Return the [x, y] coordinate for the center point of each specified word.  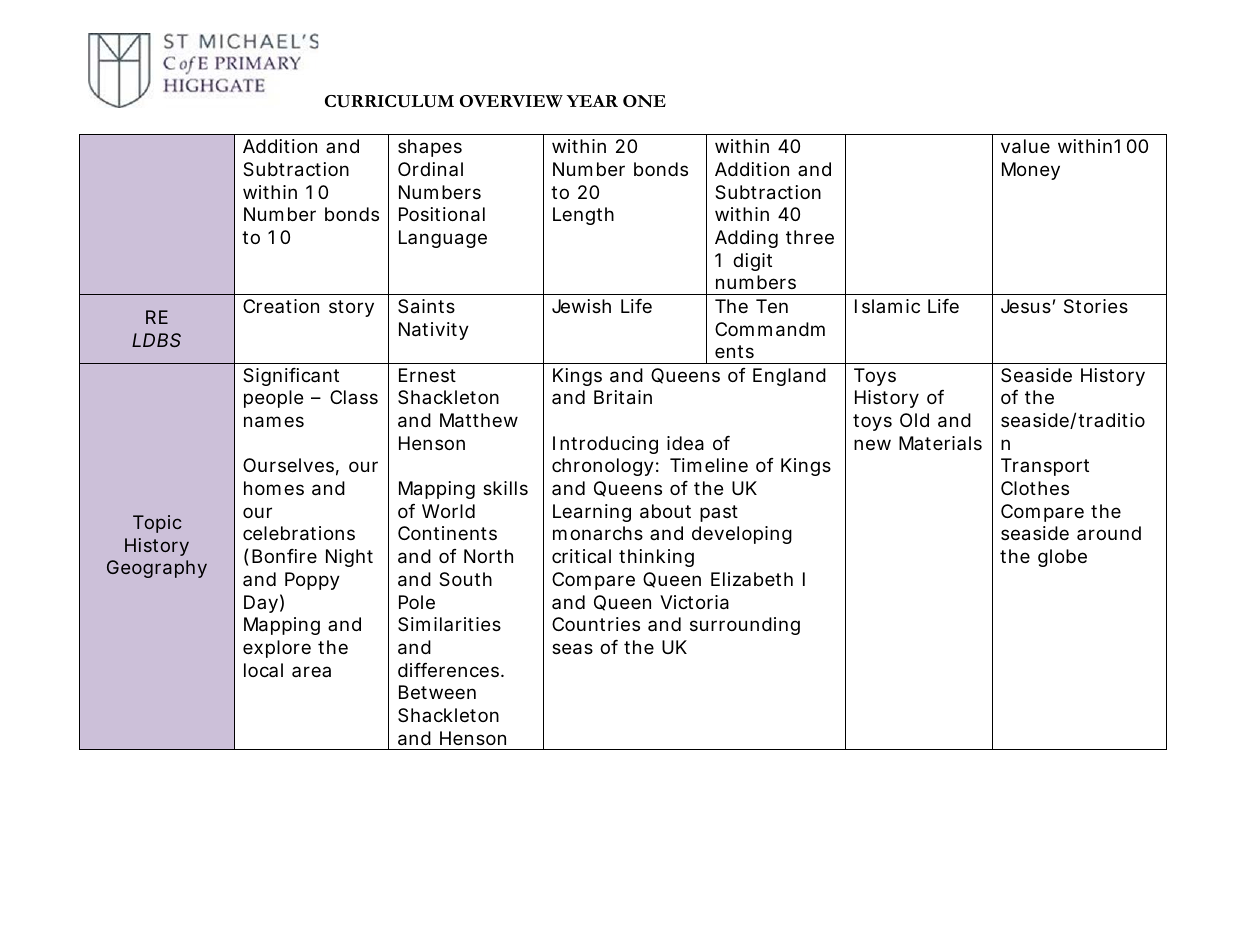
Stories [1096, 306]
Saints [426, 306]
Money [1031, 171]
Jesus [1026, 306]
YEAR [592, 101]
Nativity [433, 331]
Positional [442, 214]
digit [752, 262]
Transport [1045, 467]
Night [349, 558]
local [263, 670]
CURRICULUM [389, 101]
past [719, 513]
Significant [291, 377]
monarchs [598, 533]
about [665, 511]
